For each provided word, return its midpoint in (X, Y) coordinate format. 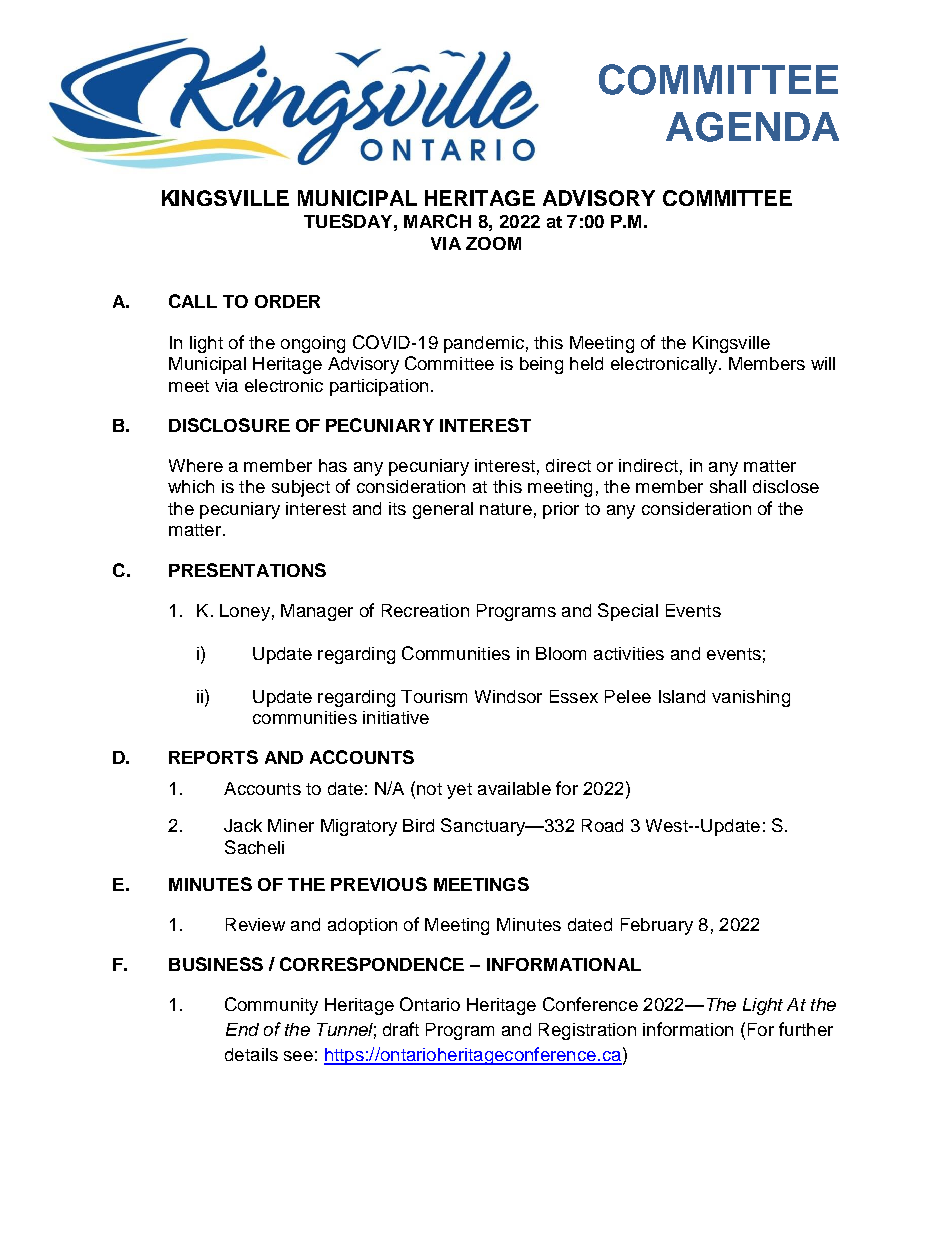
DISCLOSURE (229, 425)
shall (728, 486)
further (806, 1029)
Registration (587, 1031)
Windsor (508, 696)
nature (506, 509)
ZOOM (493, 243)
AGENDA (752, 127)
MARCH (437, 221)
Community (271, 1006)
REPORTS (213, 757)
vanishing (751, 698)
